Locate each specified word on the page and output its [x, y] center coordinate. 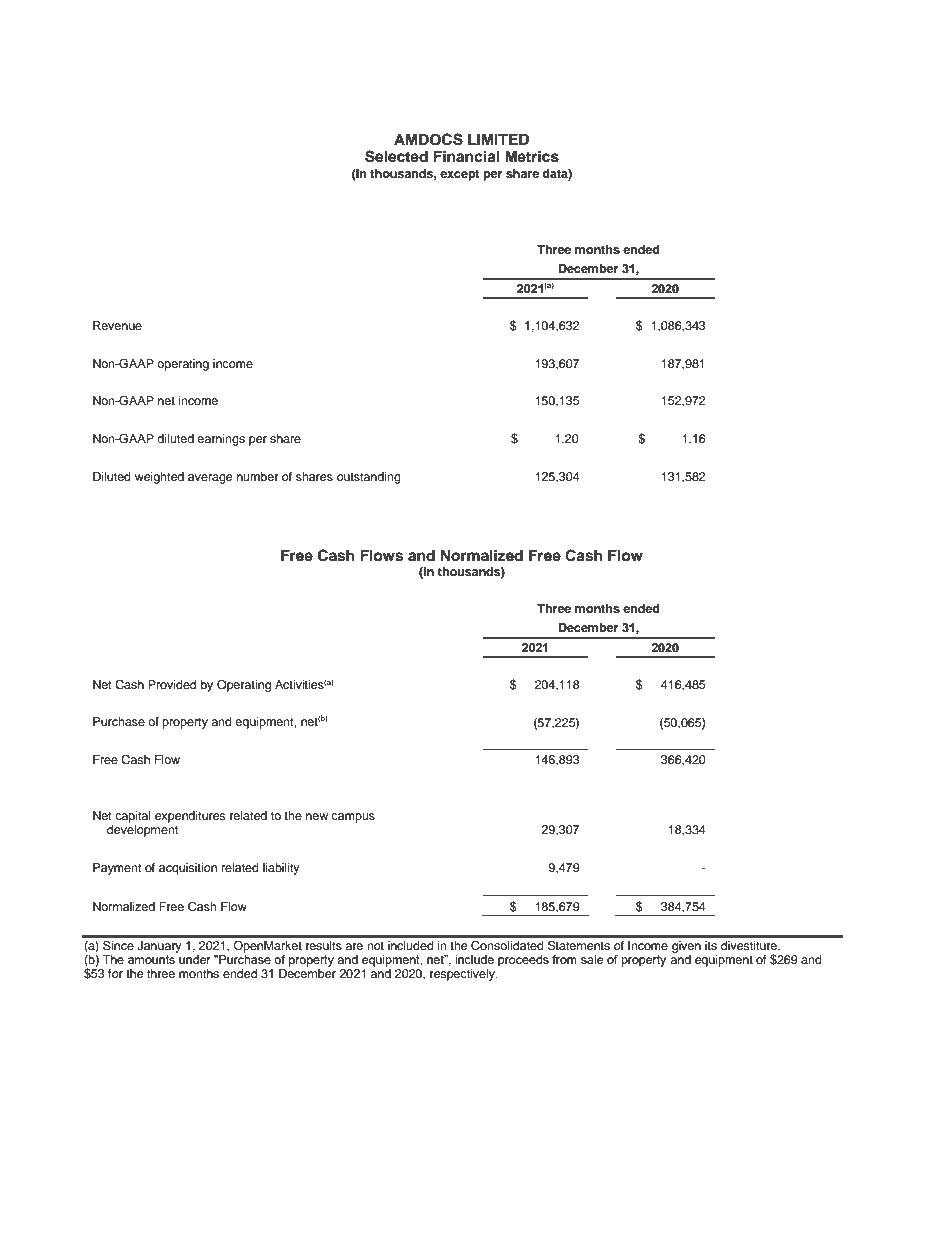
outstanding [369, 478]
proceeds [523, 961]
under [194, 958]
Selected [396, 156]
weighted [159, 478]
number [258, 476]
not [375, 946]
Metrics [532, 156]
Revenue [117, 325]
